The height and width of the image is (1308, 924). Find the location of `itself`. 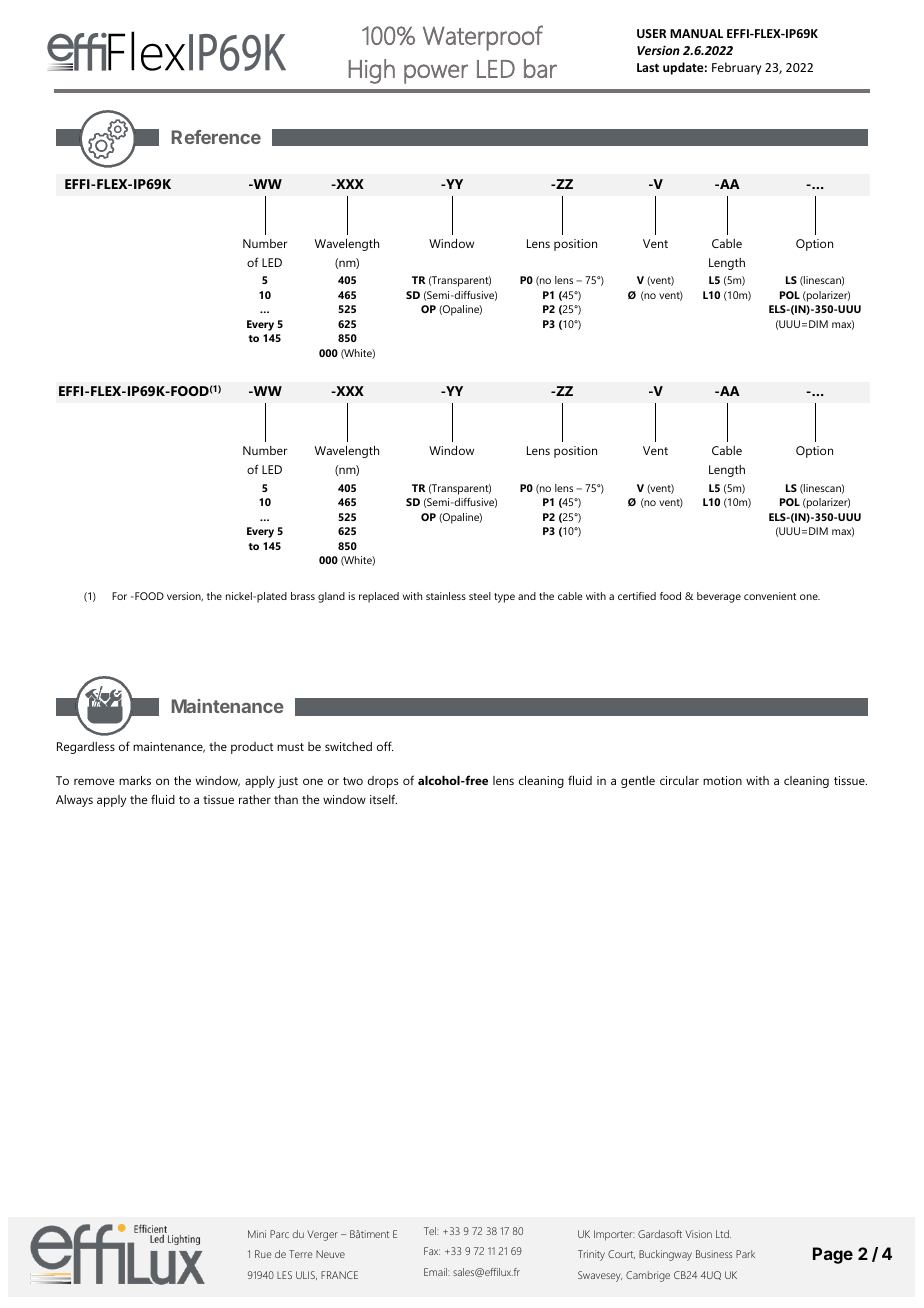

itself is located at coordinates (383, 799).
